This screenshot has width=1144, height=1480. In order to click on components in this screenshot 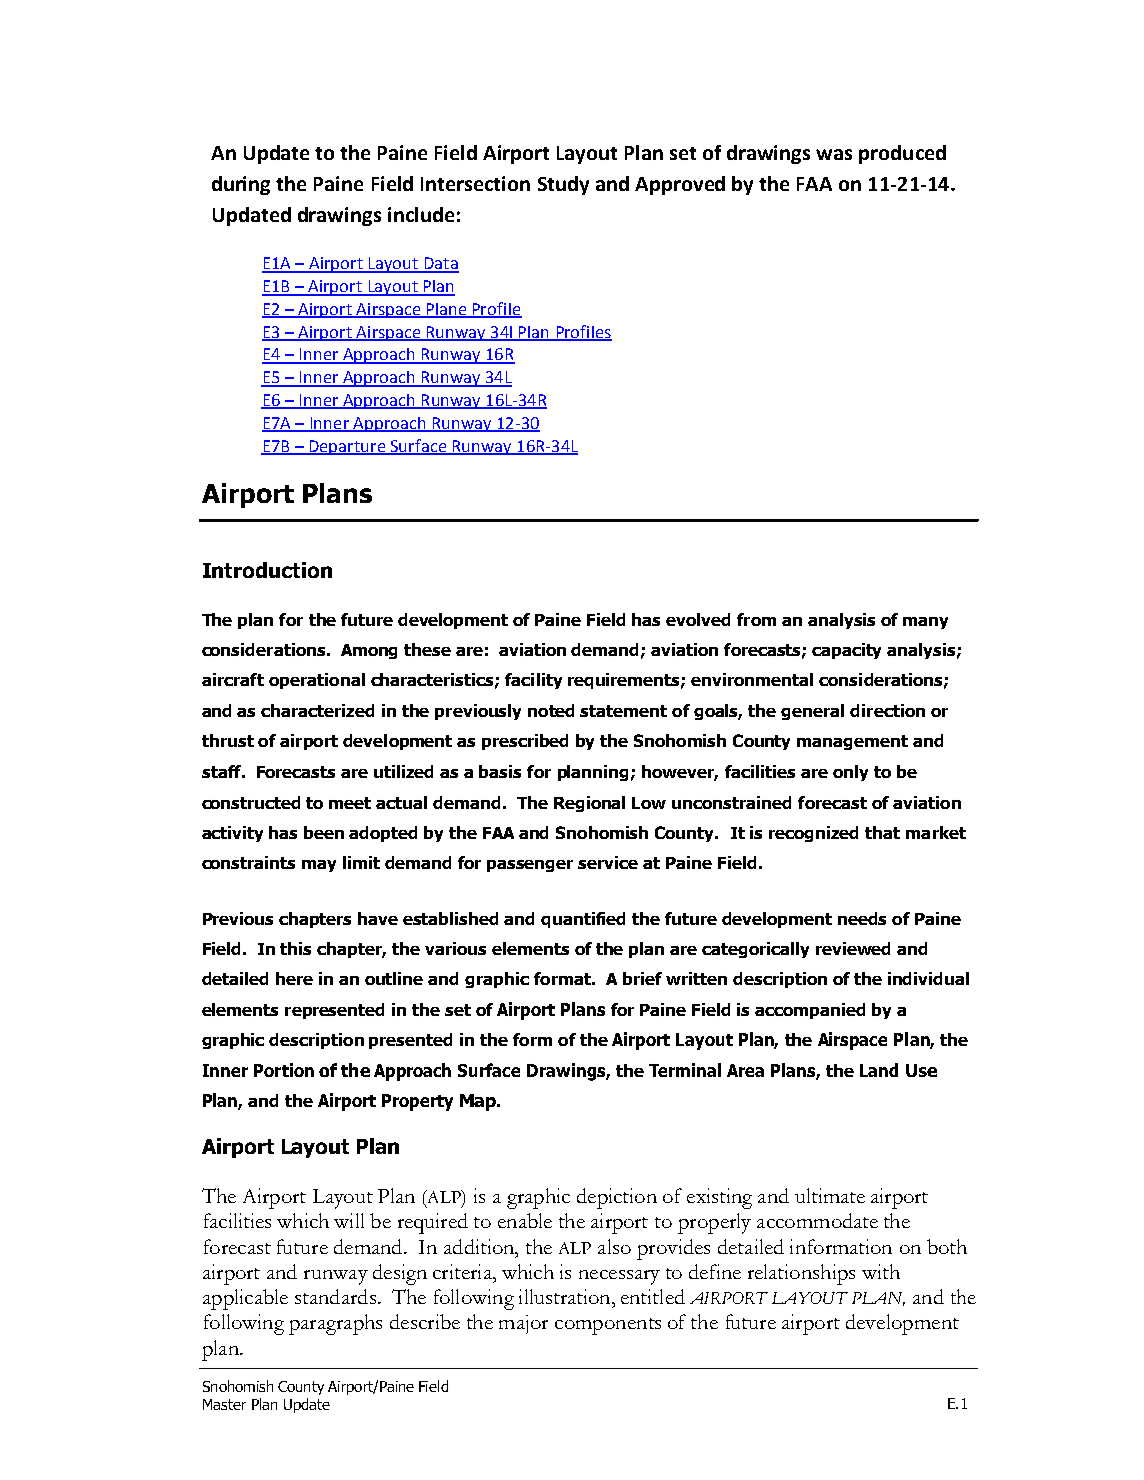, I will do `click(608, 1326)`.
